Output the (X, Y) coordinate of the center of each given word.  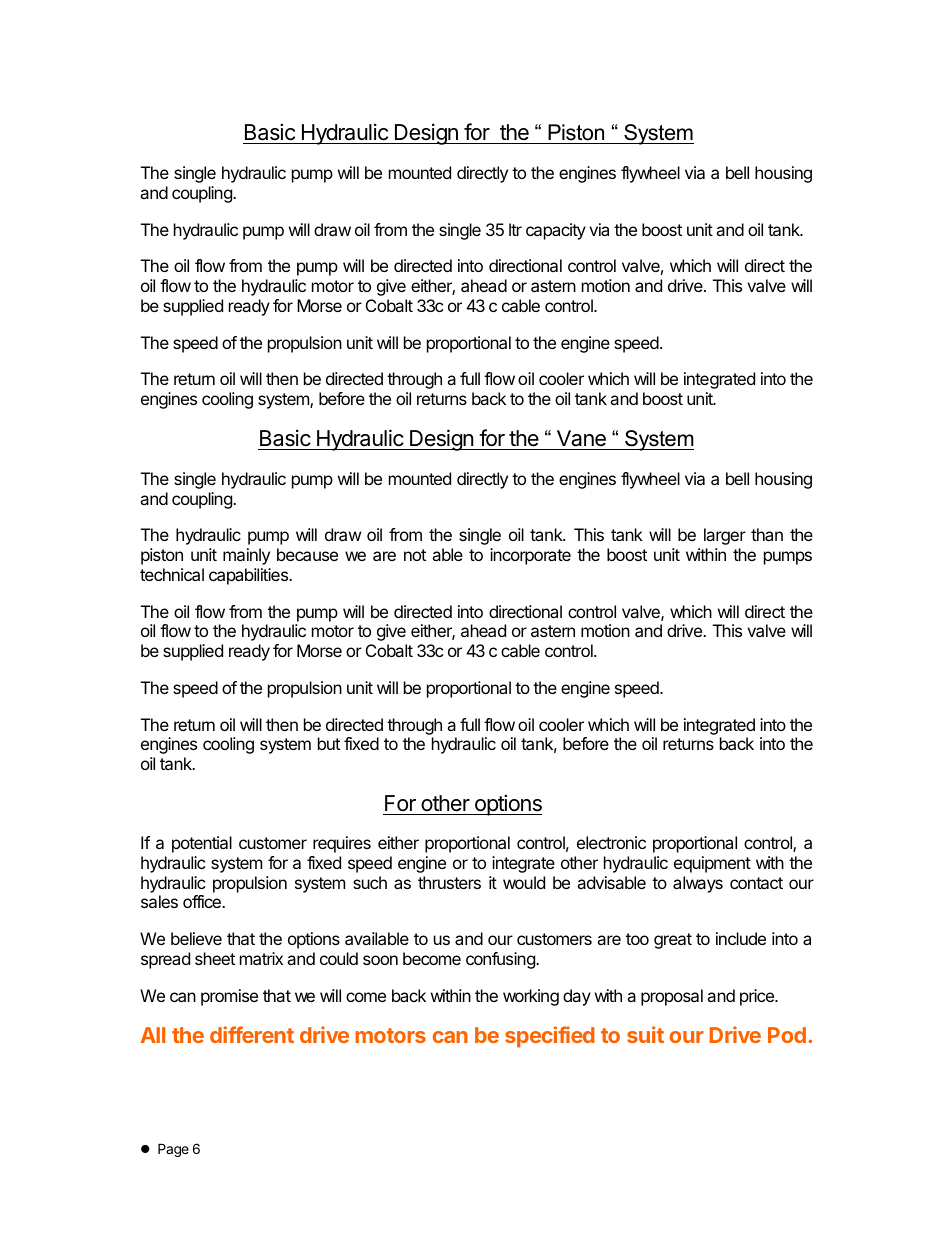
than (767, 534)
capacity (556, 231)
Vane (581, 438)
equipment (712, 864)
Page (173, 1150)
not (415, 555)
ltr (515, 229)
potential (202, 844)
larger (725, 536)
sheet (215, 958)
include (741, 938)
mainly (246, 556)
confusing (501, 960)
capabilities (249, 576)
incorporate (530, 556)
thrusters (449, 882)
